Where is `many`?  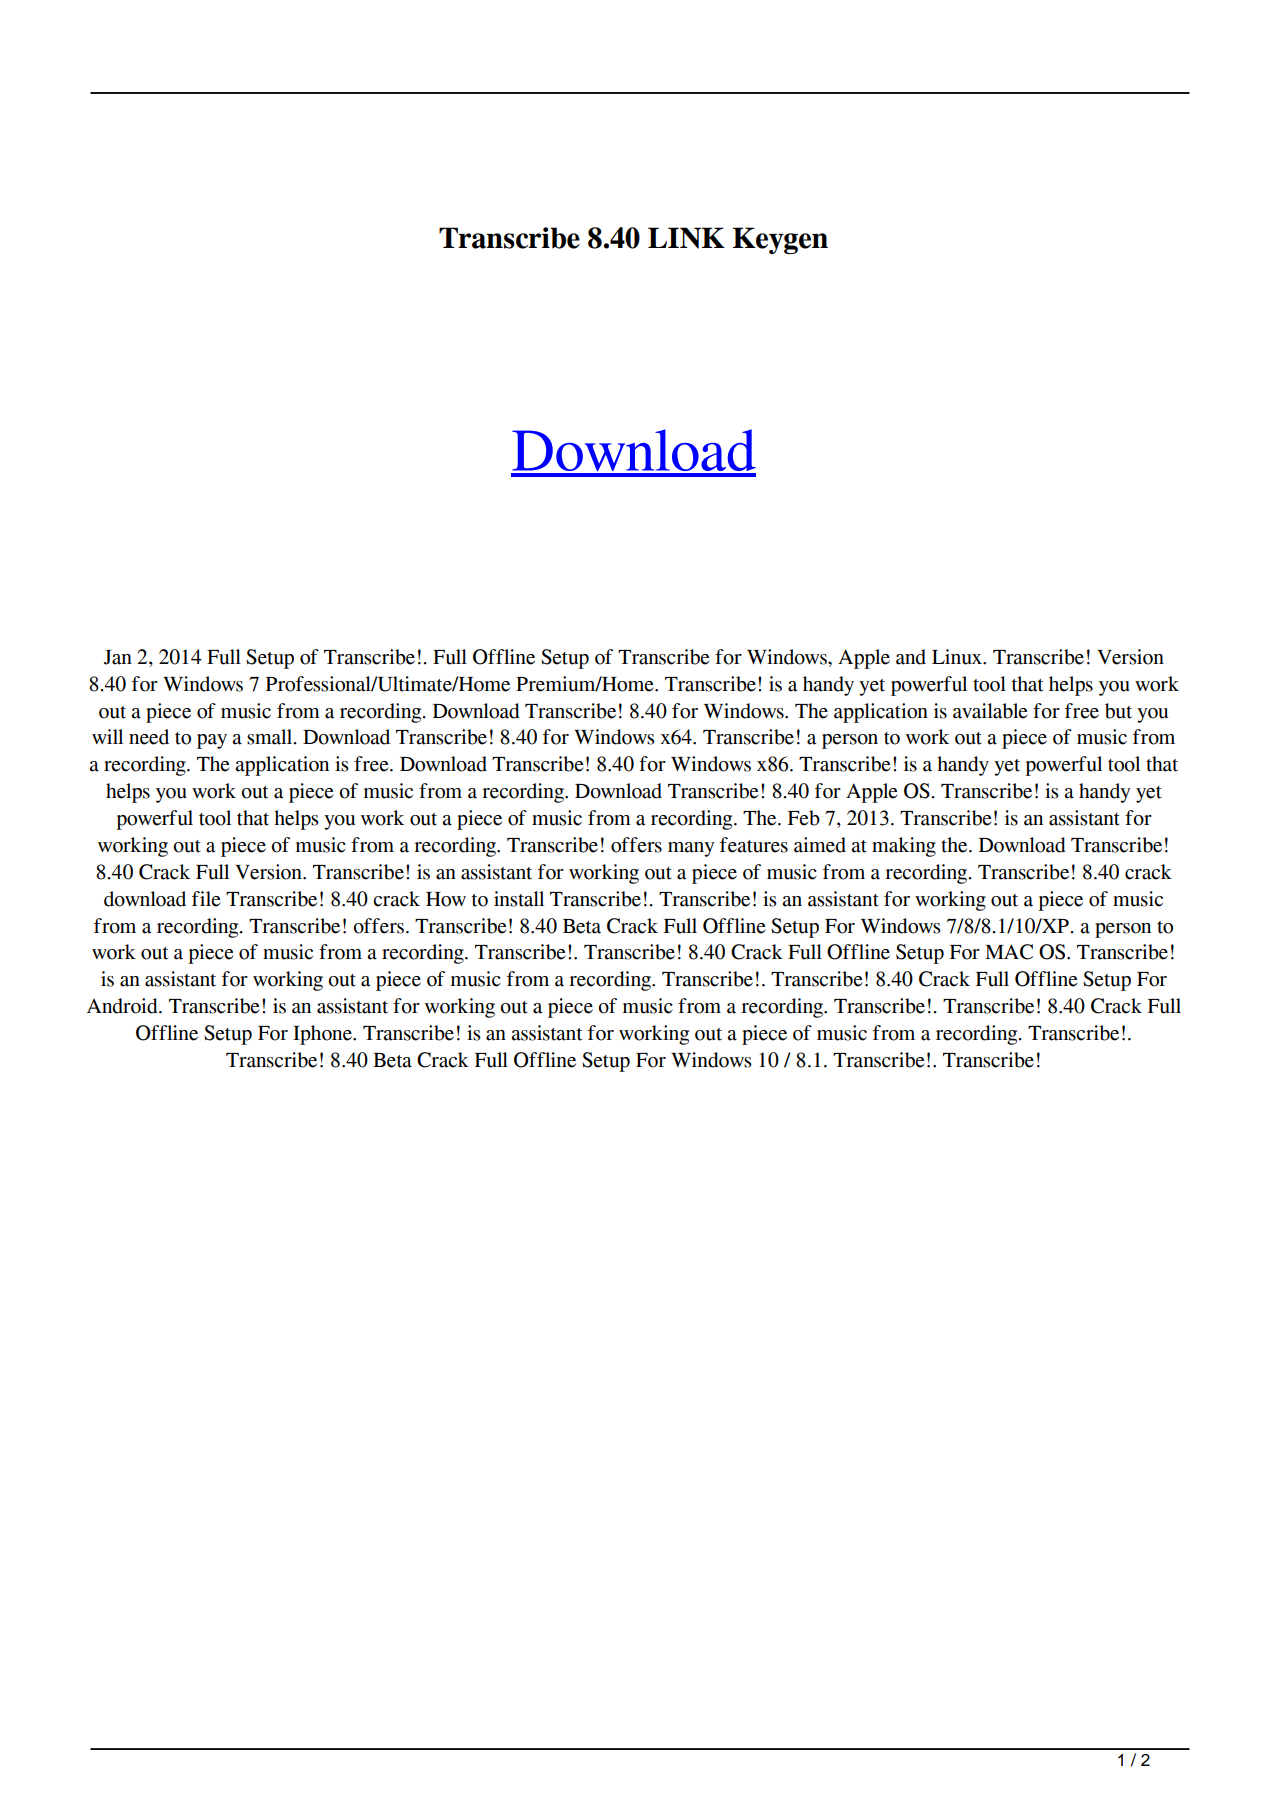
many is located at coordinates (691, 849).
